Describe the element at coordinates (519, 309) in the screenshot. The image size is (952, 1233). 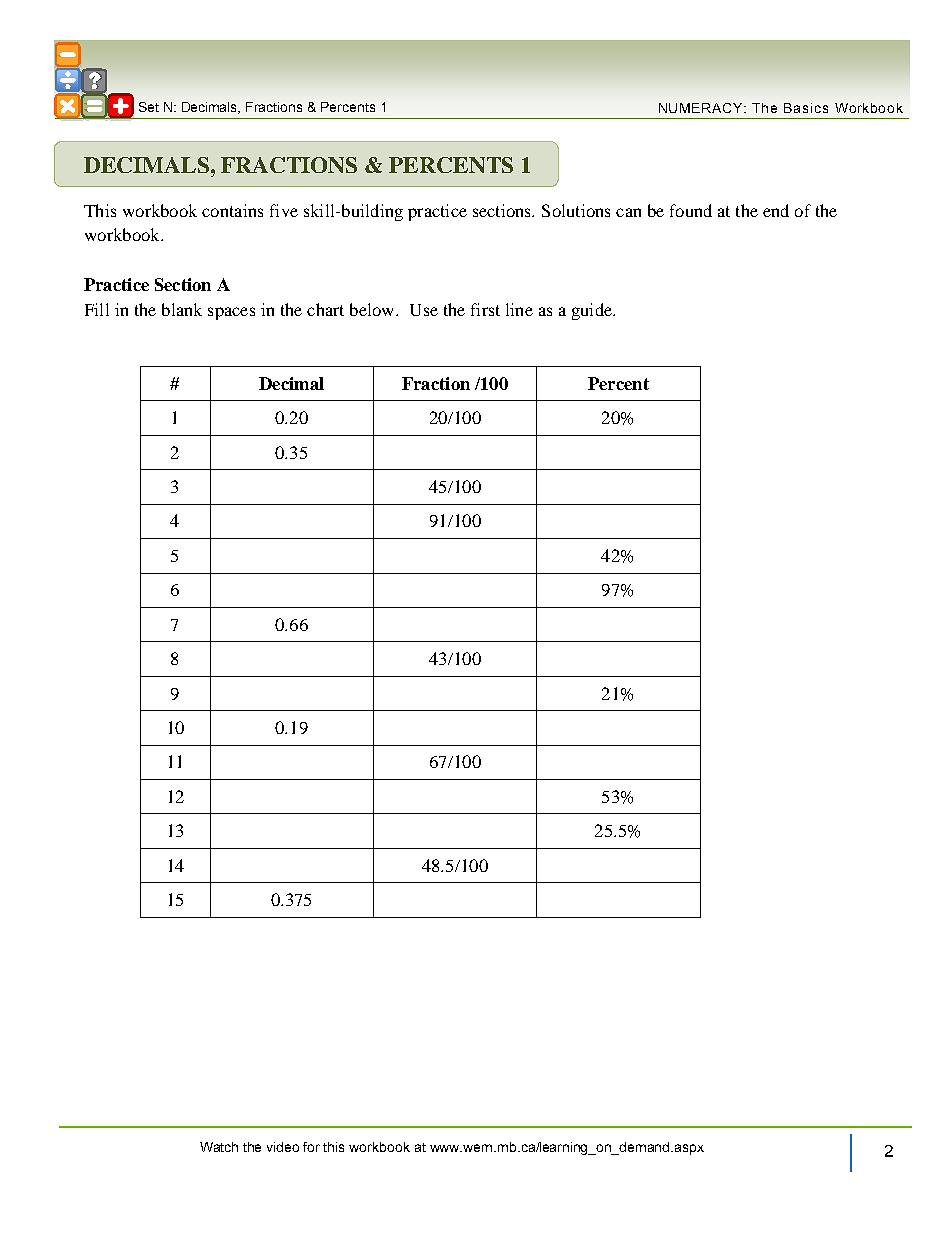
I see `line` at that location.
